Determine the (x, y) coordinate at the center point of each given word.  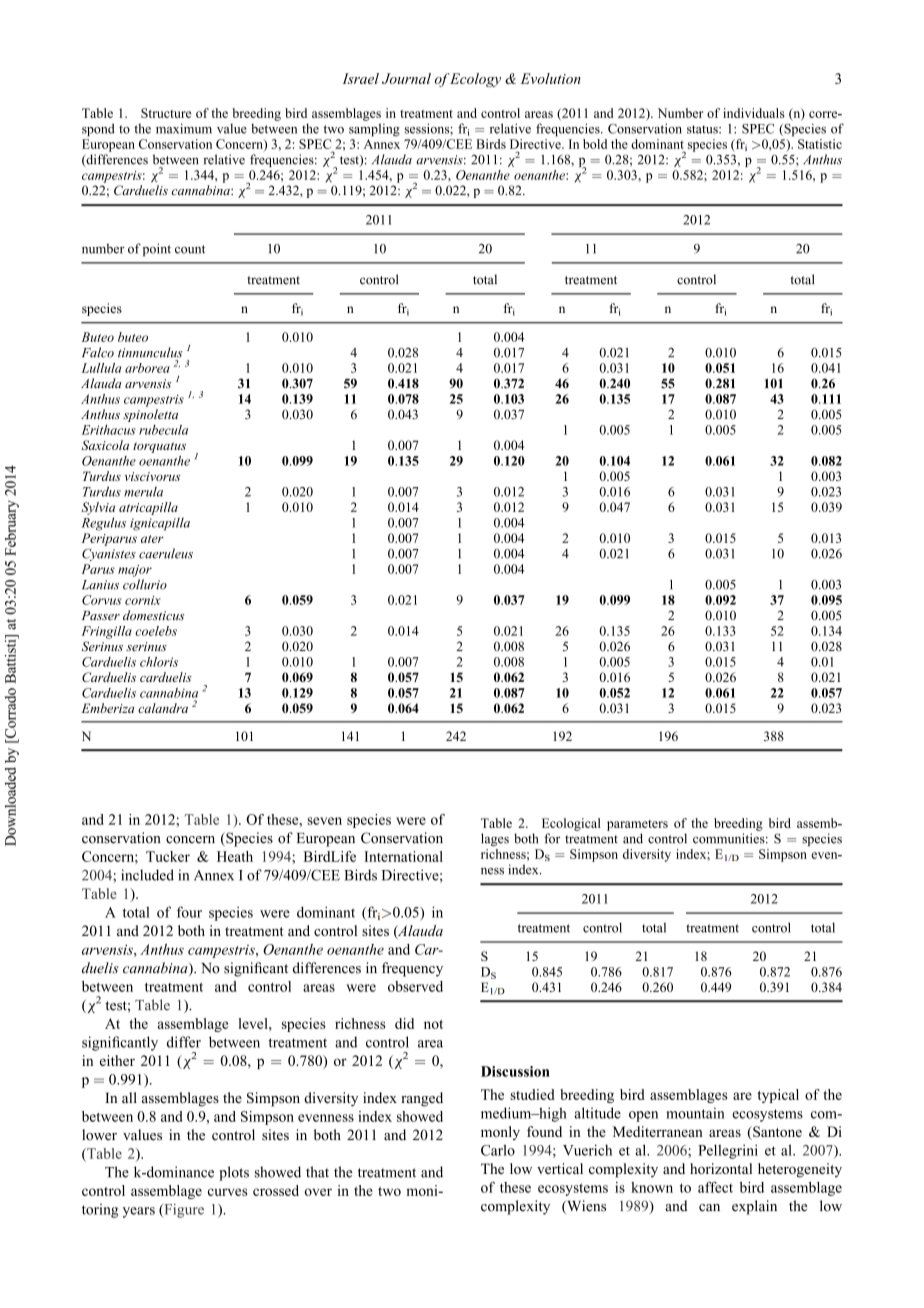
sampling (374, 130)
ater (152, 539)
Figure (183, 1210)
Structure (166, 113)
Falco (98, 352)
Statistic (820, 144)
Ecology (475, 80)
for (552, 838)
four (189, 912)
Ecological (571, 824)
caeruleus (166, 553)
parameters (637, 825)
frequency (412, 969)
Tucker (168, 856)
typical (778, 1096)
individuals (754, 113)
